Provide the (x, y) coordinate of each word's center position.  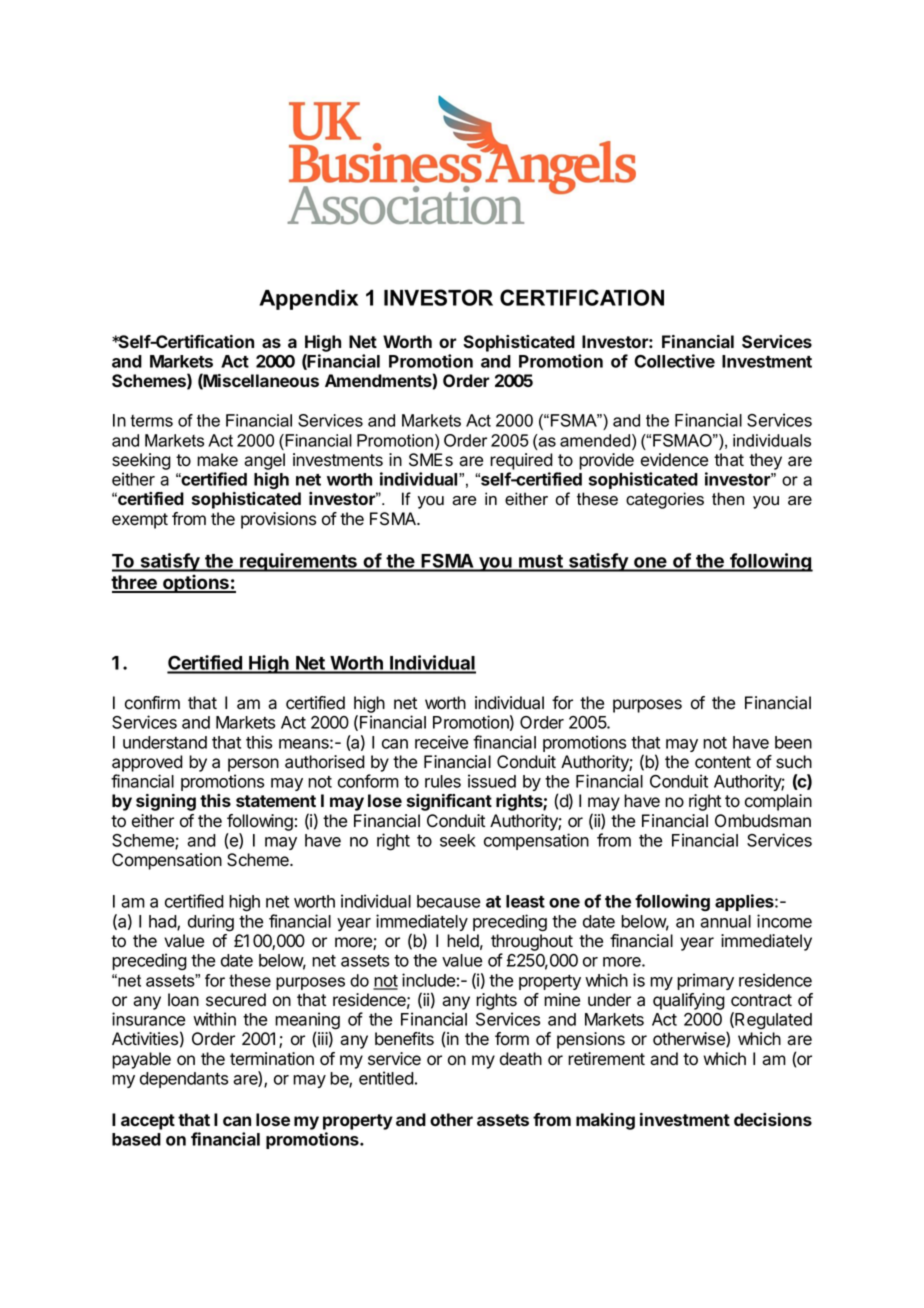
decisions (773, 1119)
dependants (184, 1080)
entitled (386, 1078)
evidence (674, 460)
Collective (674, 361)
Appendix (308, 300)
